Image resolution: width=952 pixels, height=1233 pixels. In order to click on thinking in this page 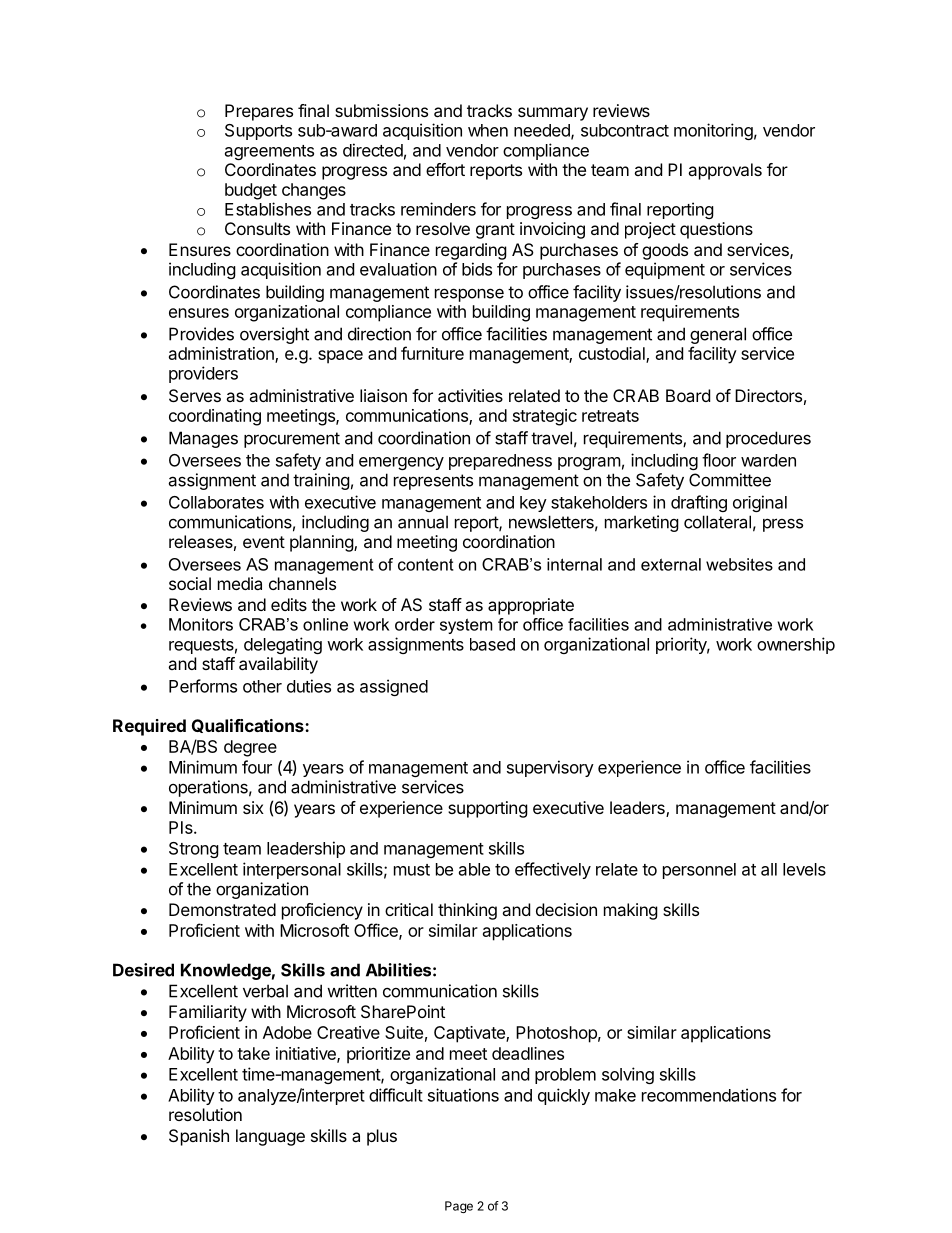, I will do `click(467, 911)`.
